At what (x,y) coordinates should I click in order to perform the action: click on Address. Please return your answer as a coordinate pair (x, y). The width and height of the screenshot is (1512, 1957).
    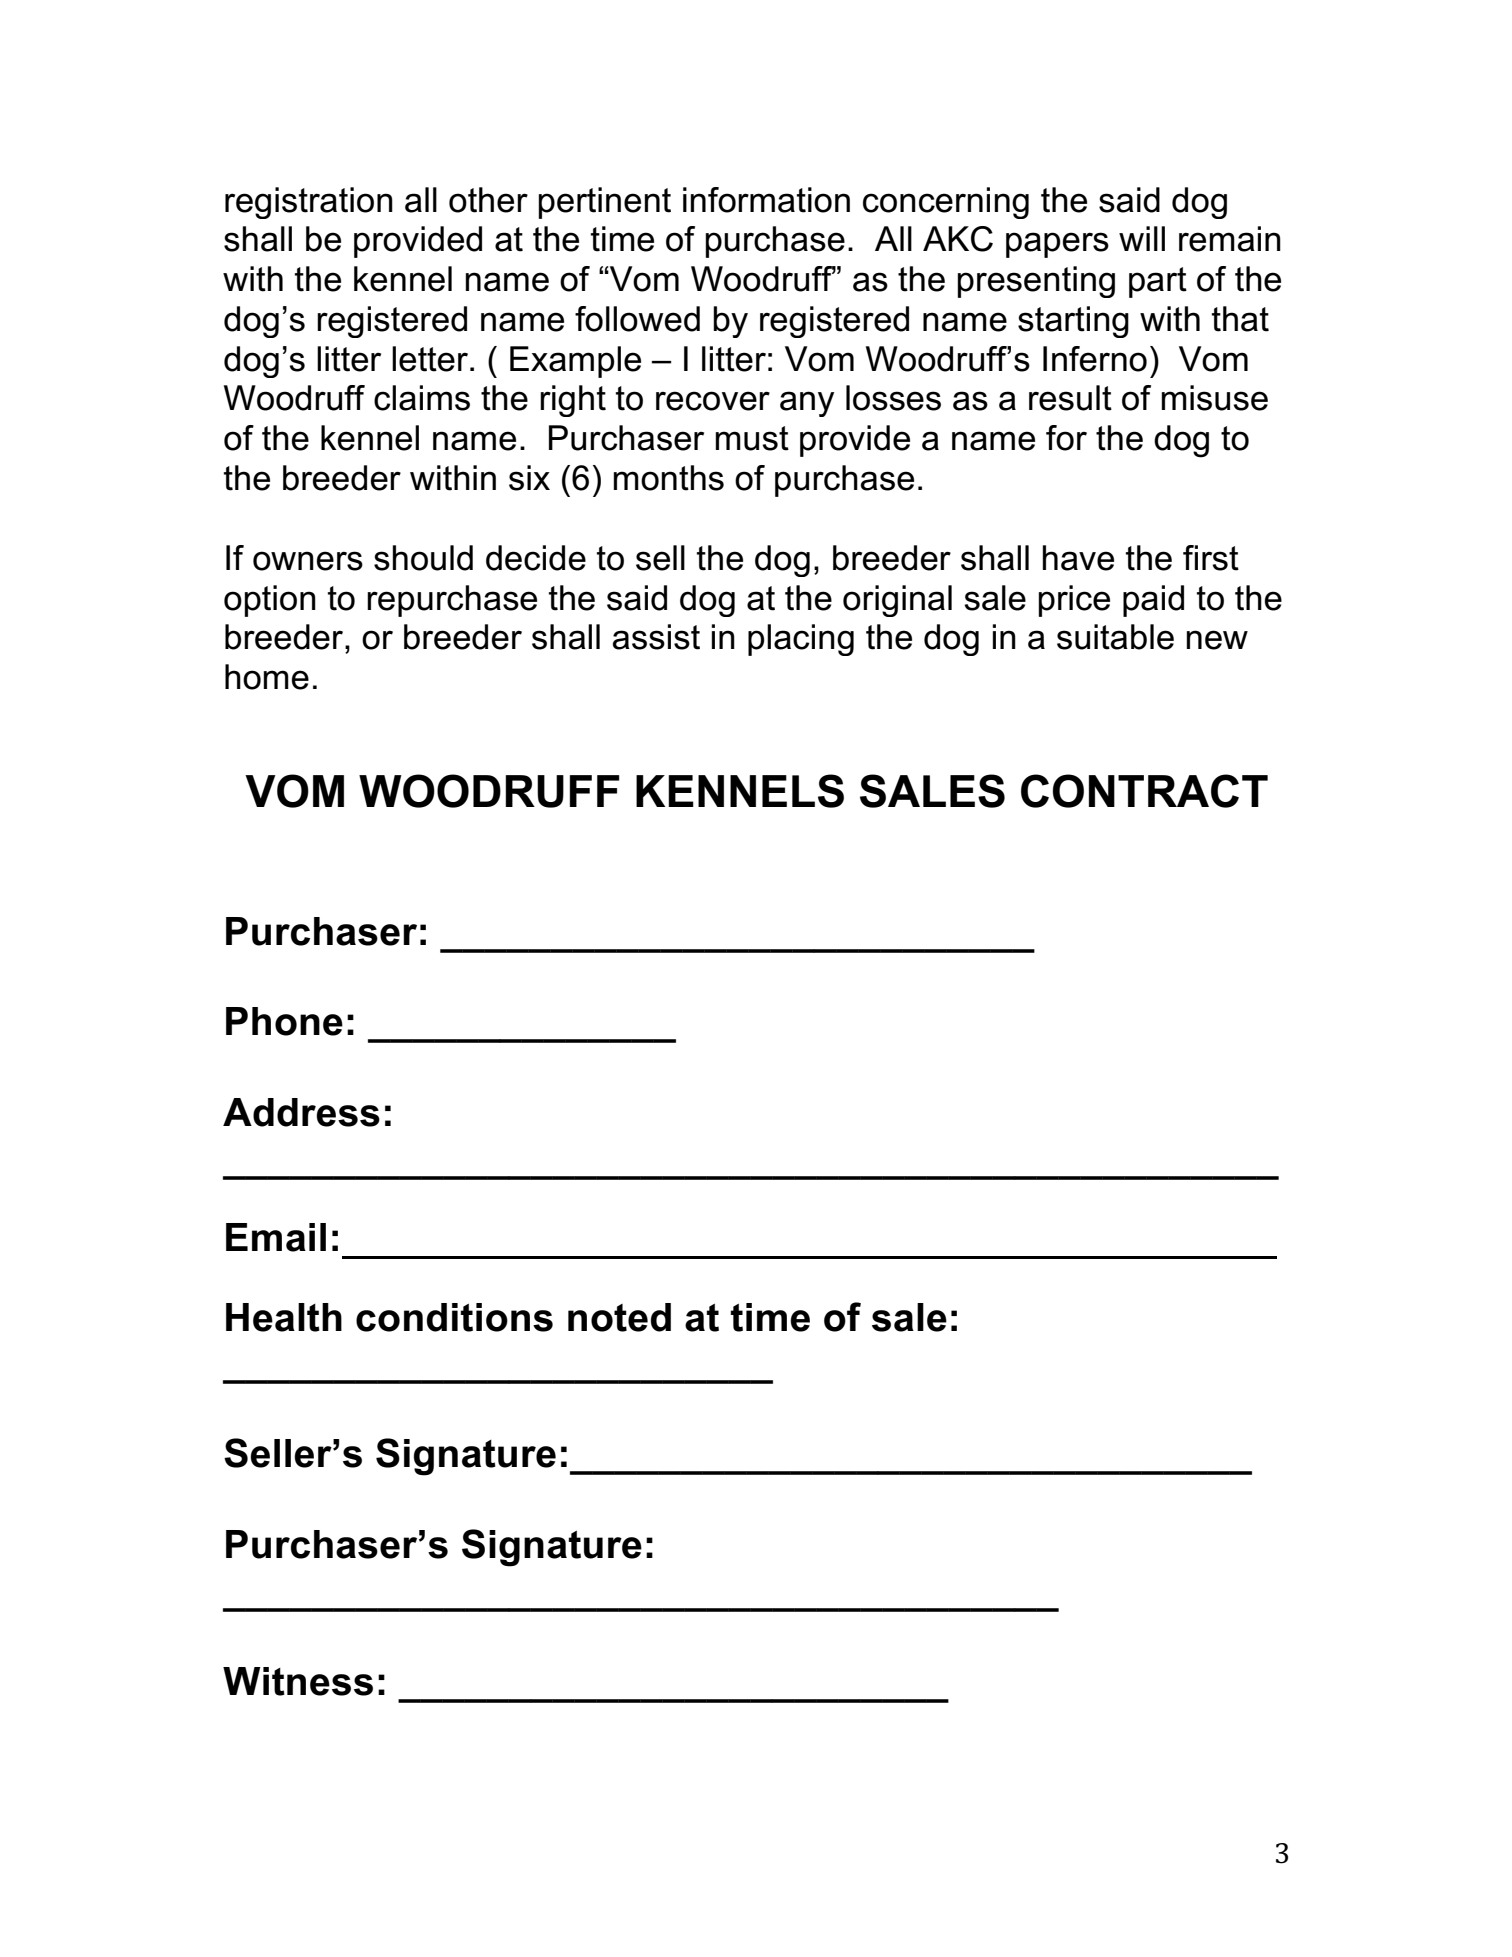
    Looking at the image, I should click on (301, 1112).
